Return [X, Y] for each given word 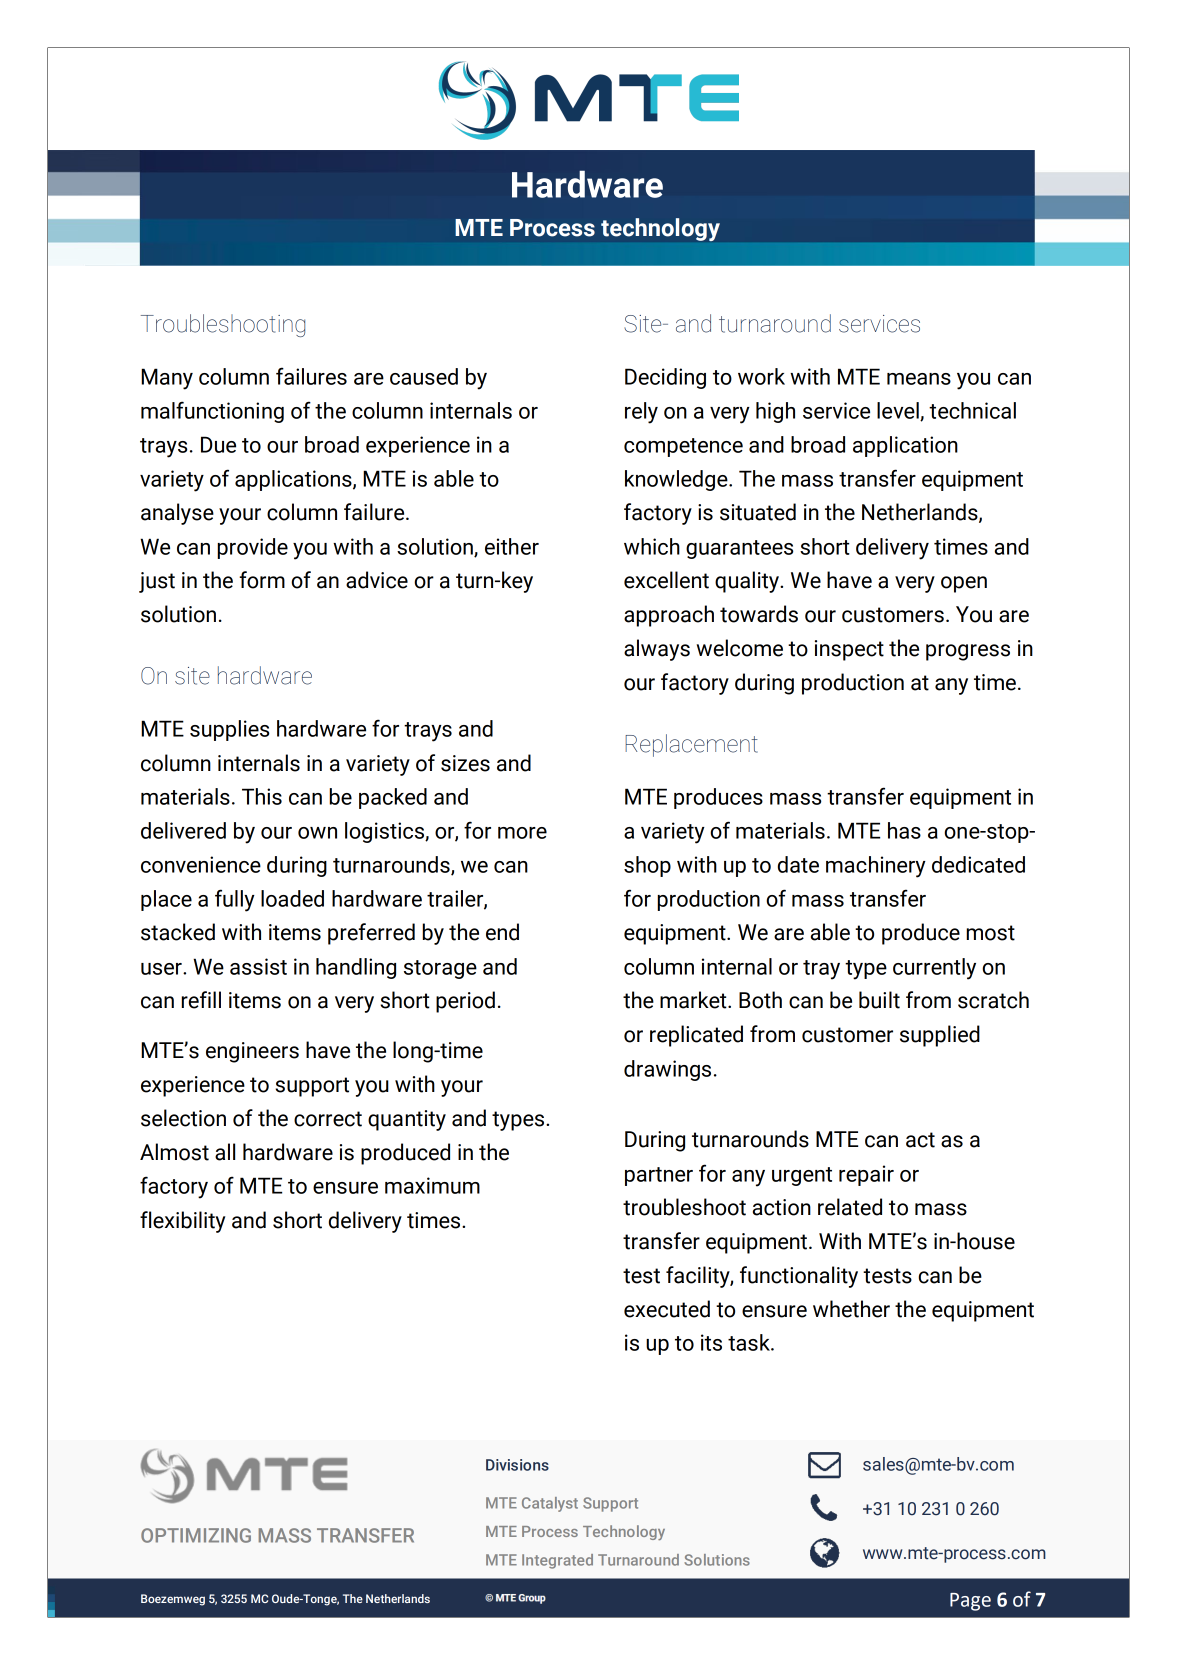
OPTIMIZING [196, 1535]
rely [641, 413]
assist [258, 966]
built [879, 1000]
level [899, 411]
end [502, 932]
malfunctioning [212, 412]
